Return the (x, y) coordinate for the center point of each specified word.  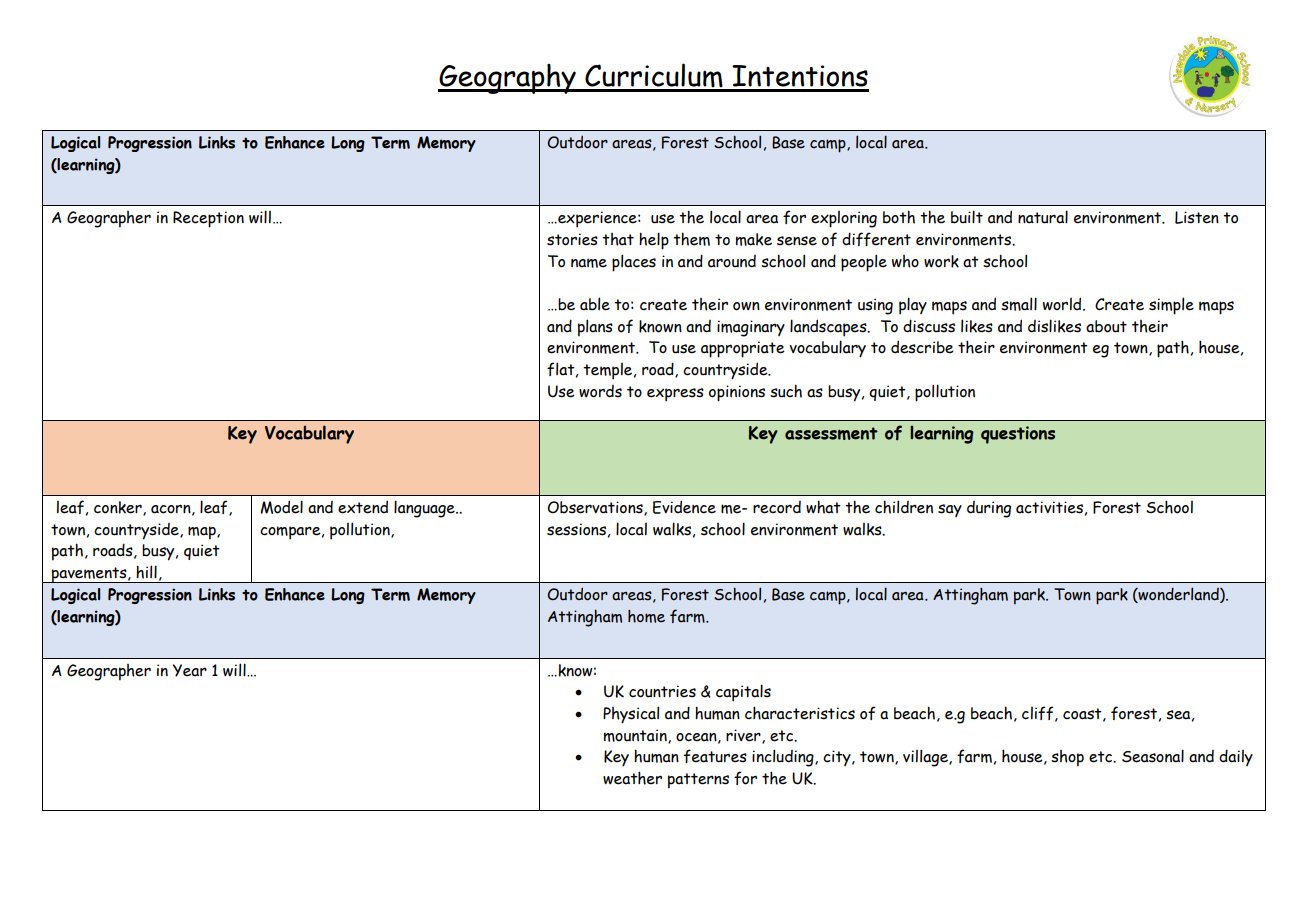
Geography (508, 79)
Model (281, 507)
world (1063, 304)
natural (1043, 217)
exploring (844, 219)
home (646, 616)
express (675, 395)
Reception (208, 219)
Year (190, 670)
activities (1049, 507)
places (634, 263)
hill (146, 572)
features (715, 756)
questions (1018, 435)
